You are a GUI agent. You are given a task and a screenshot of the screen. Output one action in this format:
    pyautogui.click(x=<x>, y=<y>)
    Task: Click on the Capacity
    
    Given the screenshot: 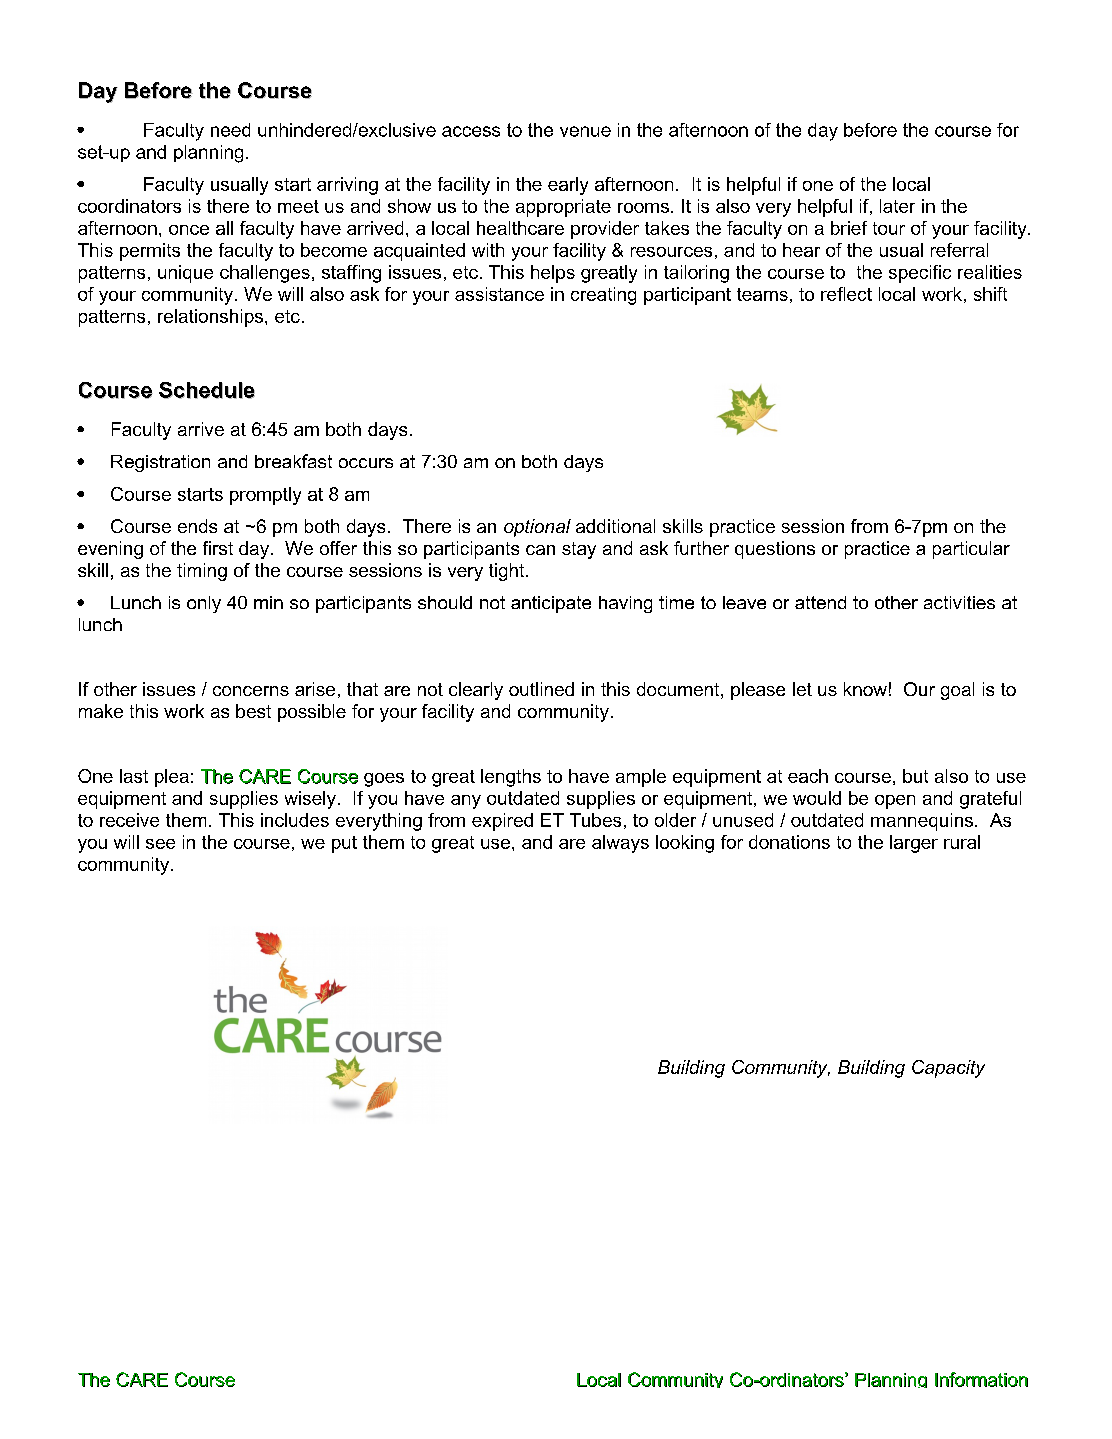 What is the action you would take?
    pyautogui.click(x=948, y=1069)
